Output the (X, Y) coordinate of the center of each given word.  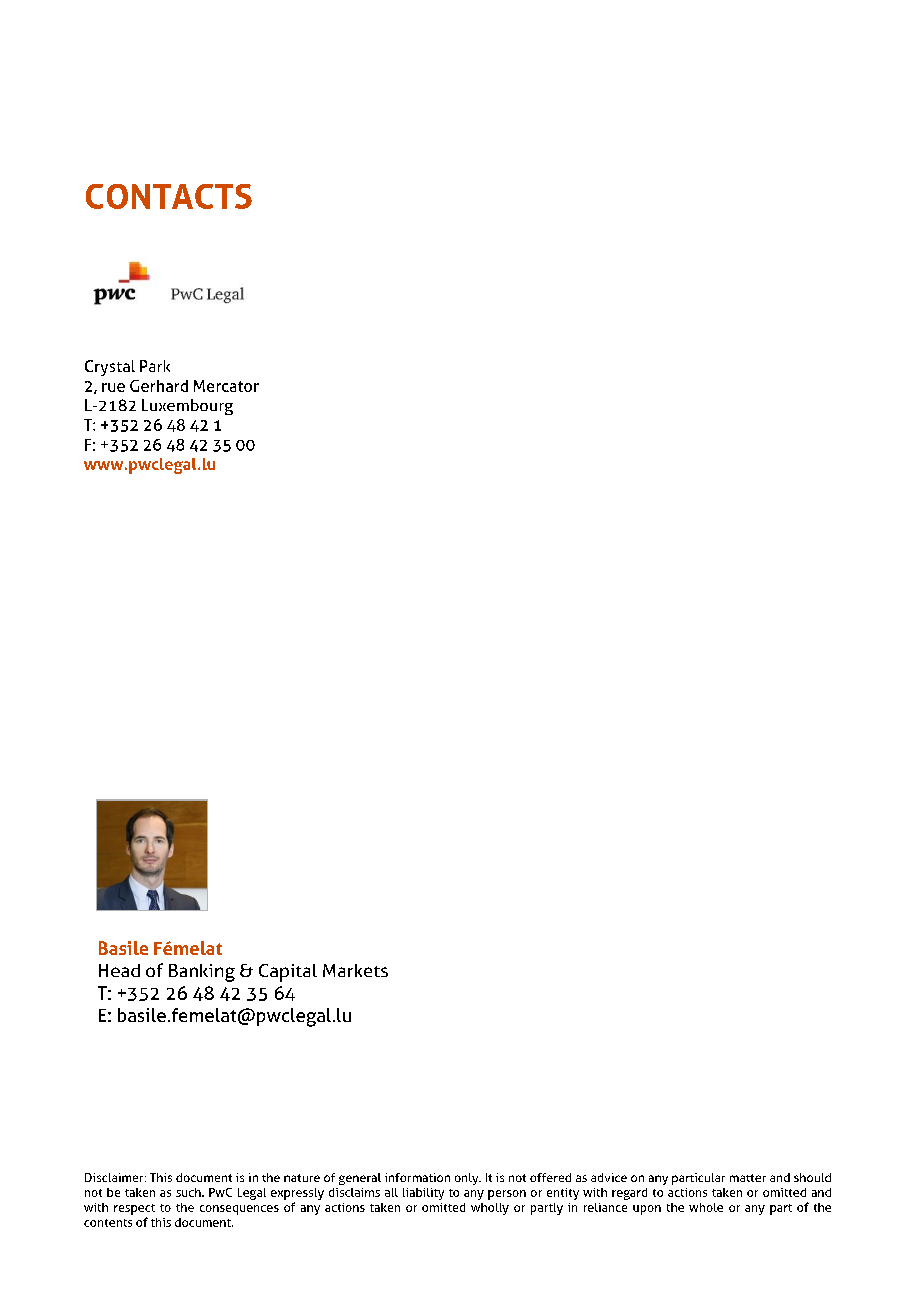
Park (155, 366)
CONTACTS (169, 196)
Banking (202, 973)
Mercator (226, 386)
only (468, 1179)
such (189, 1192)
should (812, 1177)
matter (748, 1178)
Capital (288, 973)
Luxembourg (187, 407)
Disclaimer (115, 1177)
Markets (355, 970)
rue (113, 387)
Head (119, 970)
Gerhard (159, 386)
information (417, 1177)
